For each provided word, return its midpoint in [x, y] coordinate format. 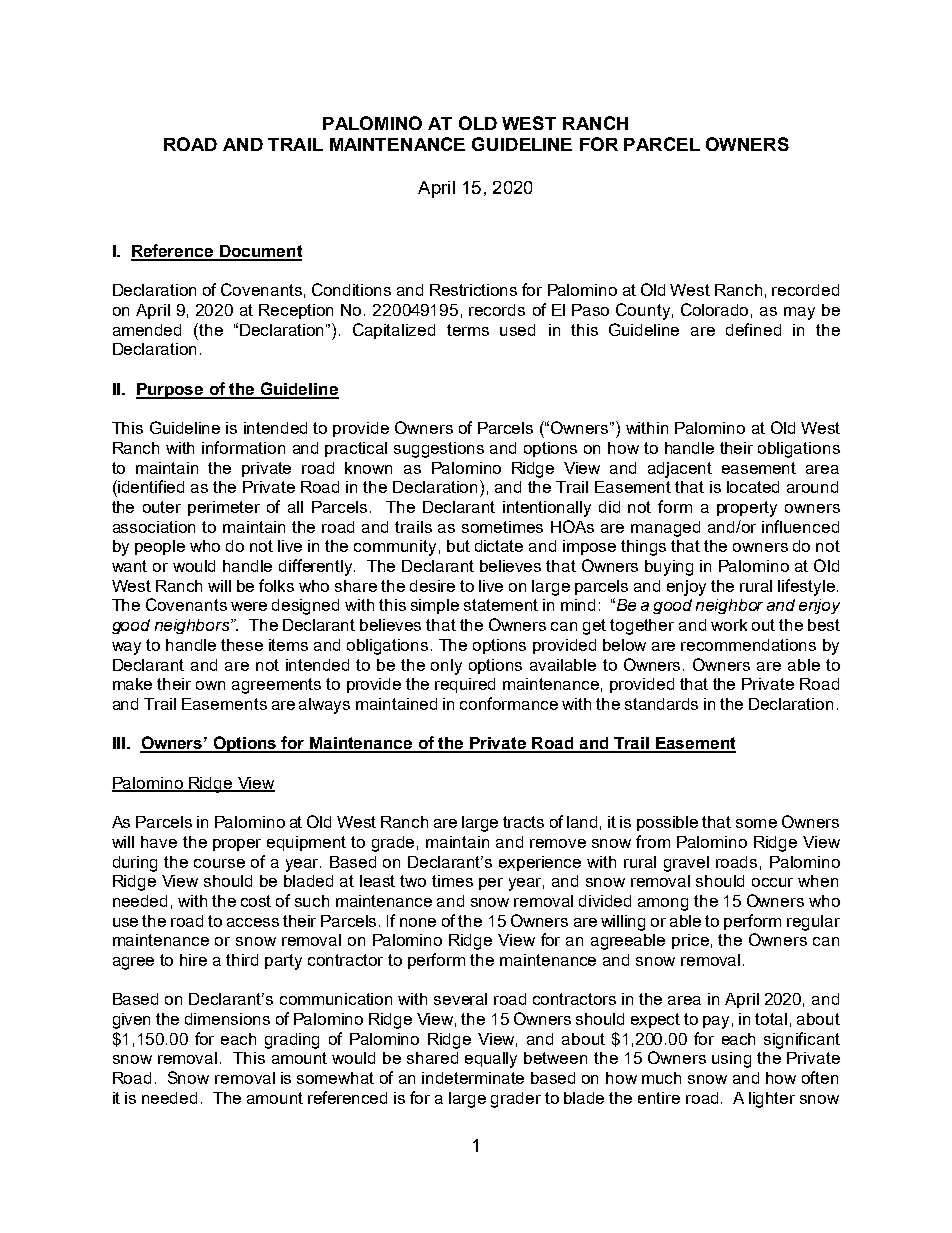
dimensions [227, 1019]
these [242, 645]
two [413, 881]
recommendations [748, 645]
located [753, 487]
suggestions [439, 450]
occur [772, 882]
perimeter [224, 508]
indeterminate [473, 1078]
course [219, 863]
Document [260, 252]
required [465, 685]
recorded [805, 290]
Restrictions [473, 290]
